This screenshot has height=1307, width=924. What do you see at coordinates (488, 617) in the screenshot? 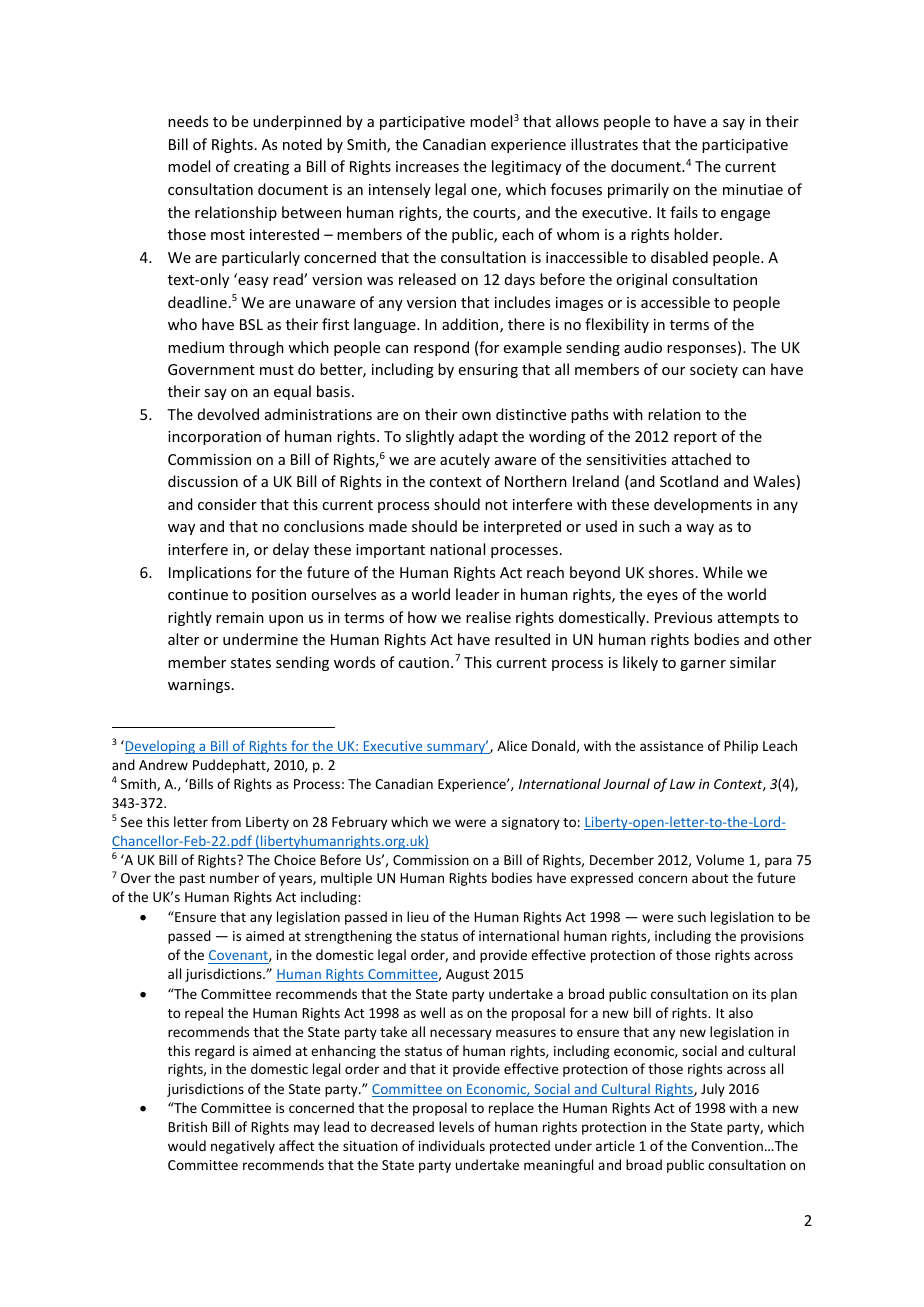
I see `realise` at bounding box center [488, 617].
